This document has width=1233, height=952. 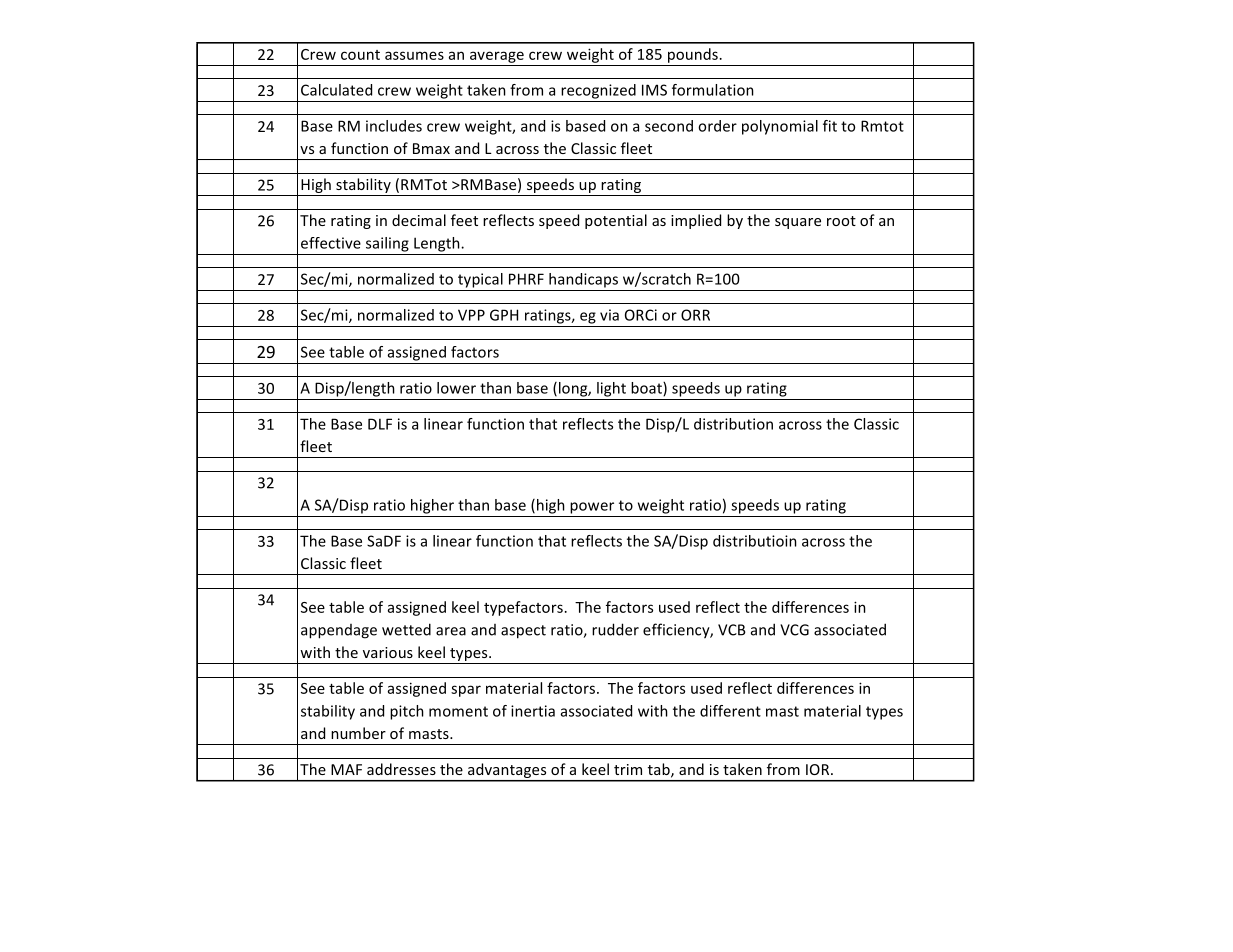 I want to click on distribution, so click(x=733, y=424).
